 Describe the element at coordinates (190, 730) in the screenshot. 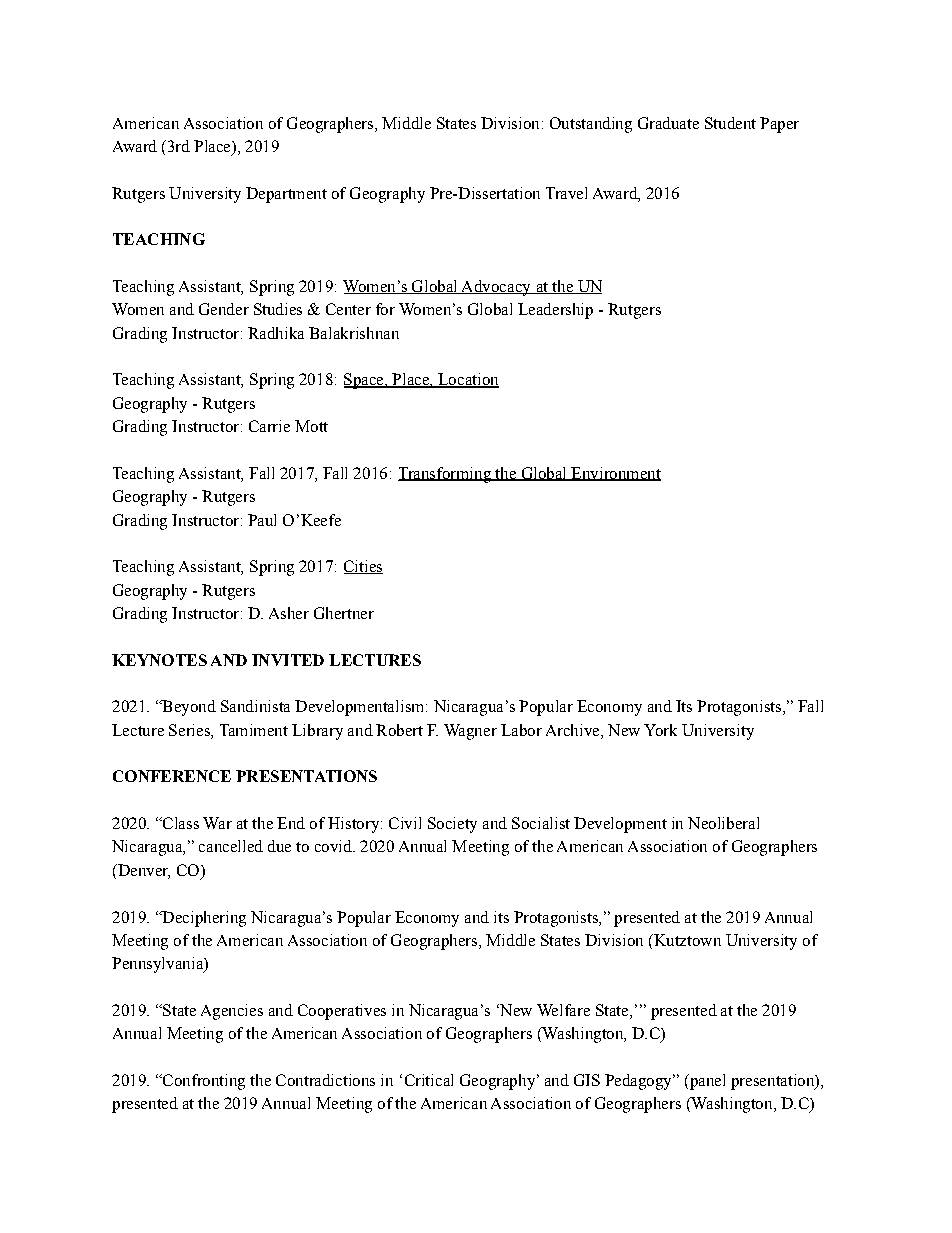

I see `Series` at that location.
